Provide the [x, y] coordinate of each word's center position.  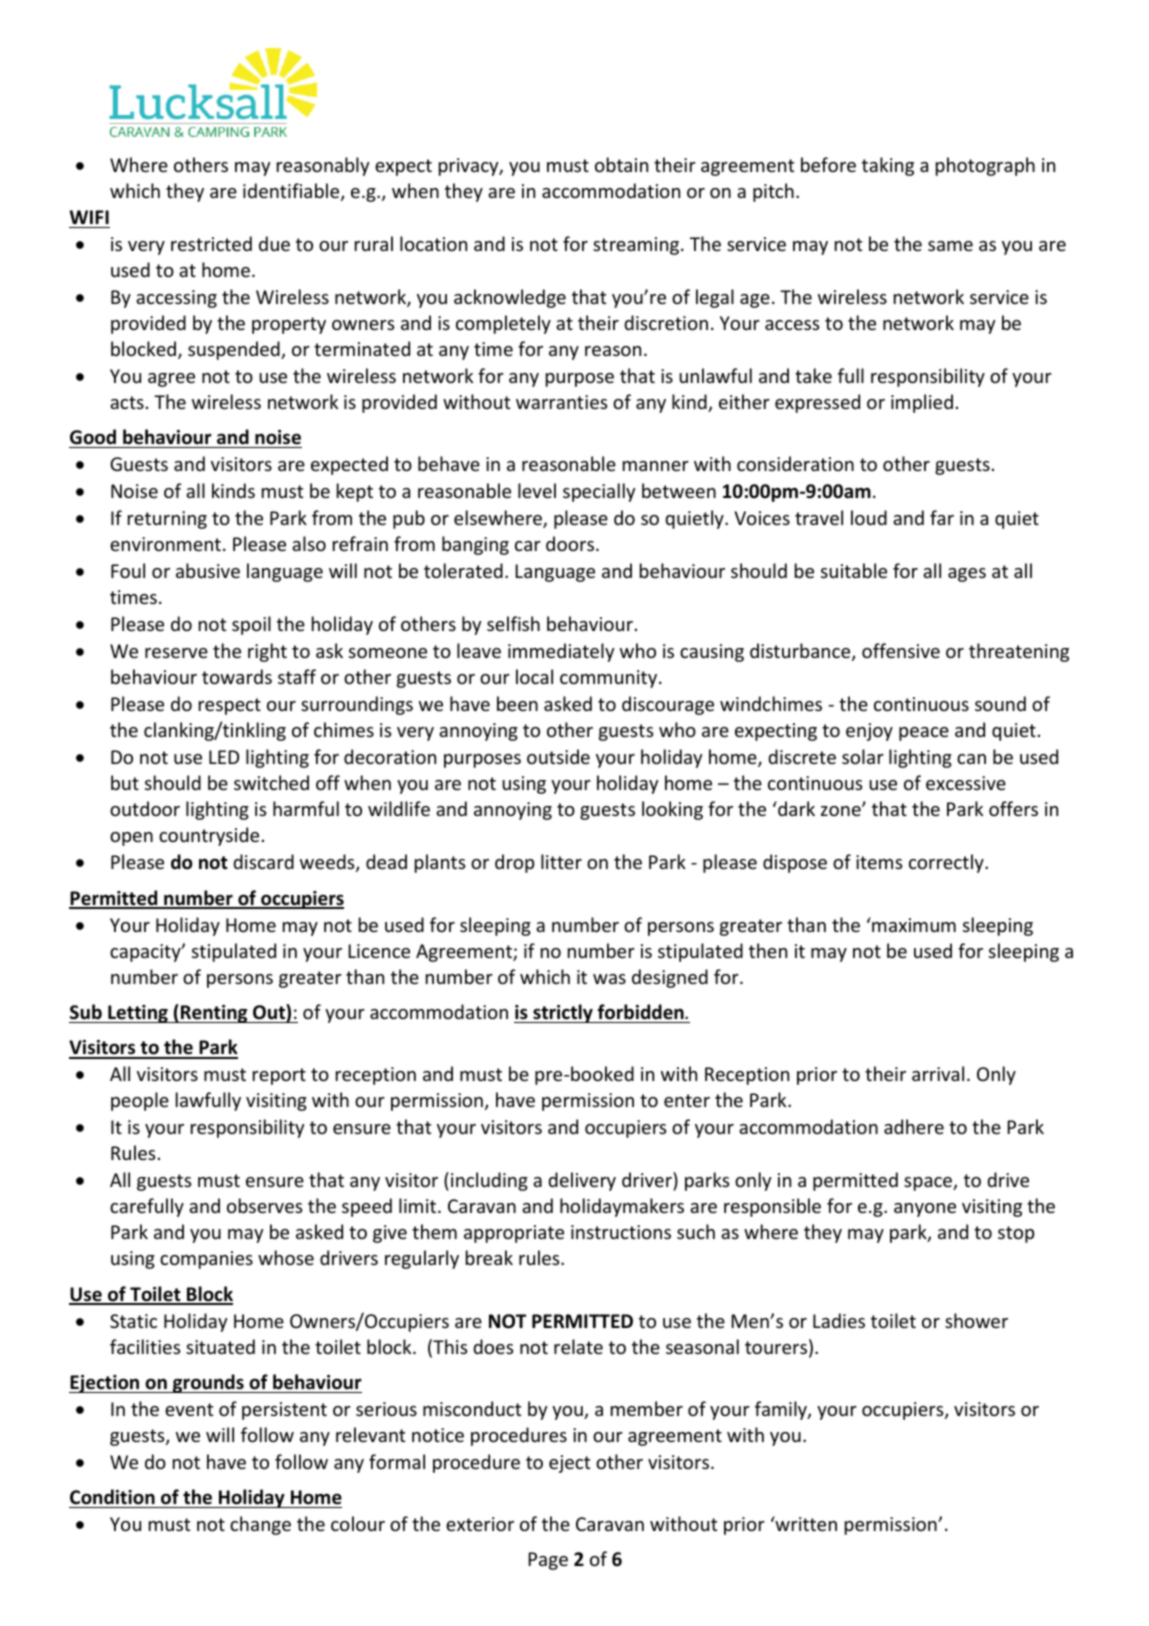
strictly [563, 1013]
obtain [621, 164]
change [260, 1525]
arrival [938, 1073]
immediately [561, 652]
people [140, 1101]
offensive [901, 650]
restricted [211, 243]
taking [888, 166]
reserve [176, 653]
